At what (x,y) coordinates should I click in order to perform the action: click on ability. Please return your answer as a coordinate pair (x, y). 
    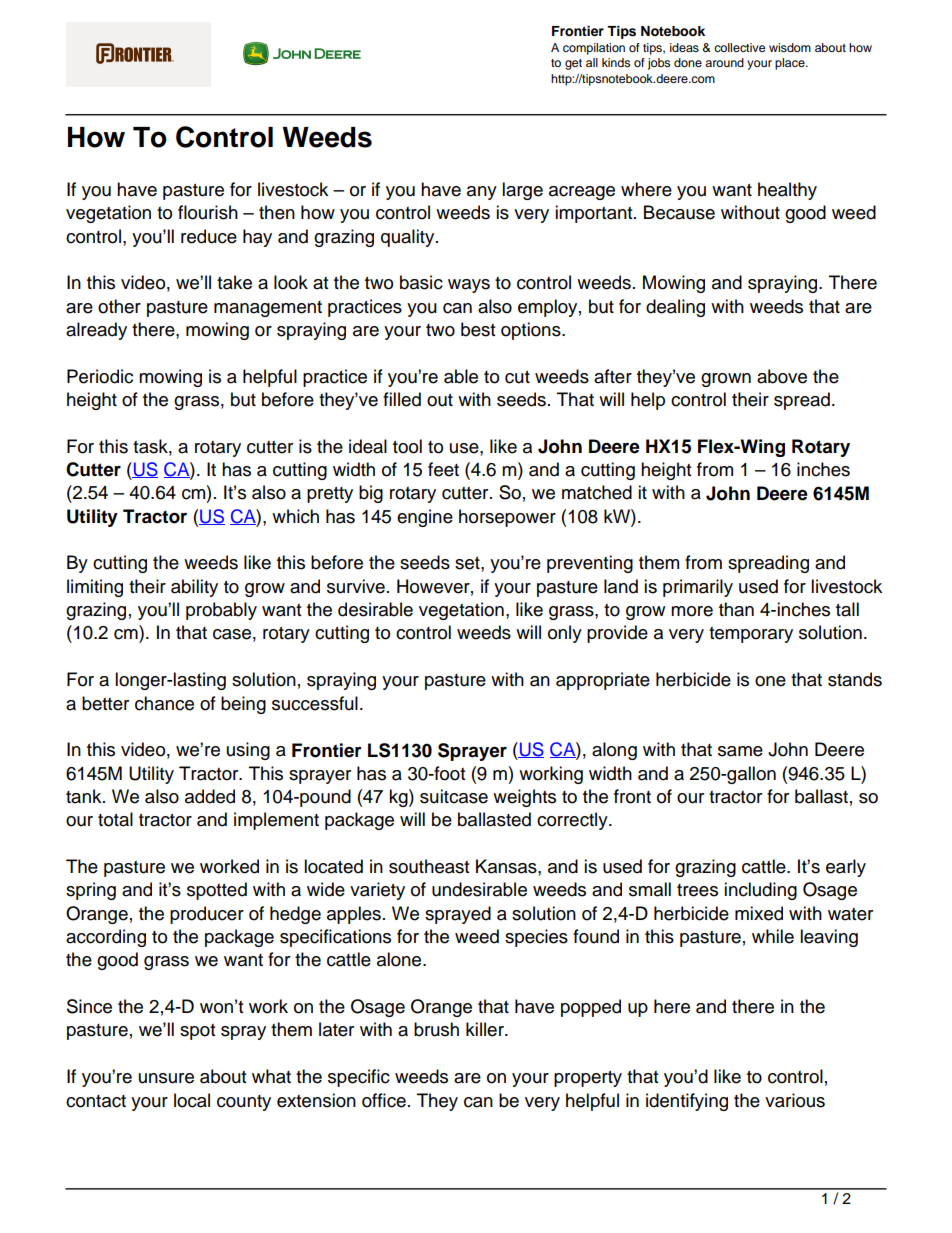
    Looking at the image, I should click on (194, 588).
